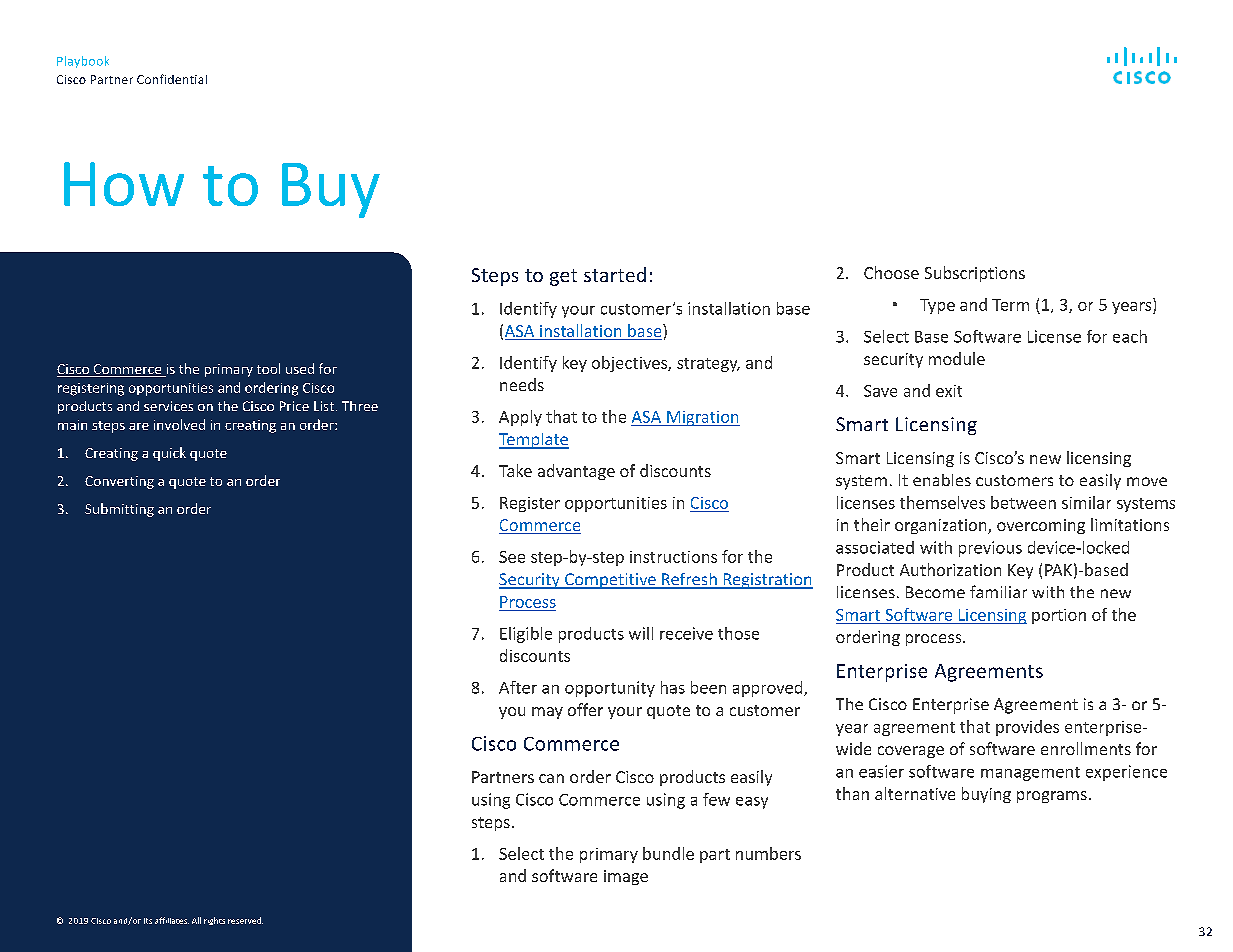 Image resolution: width=1233 pixels, height=952 pixels. I want to click on started, so click(615, 274).
